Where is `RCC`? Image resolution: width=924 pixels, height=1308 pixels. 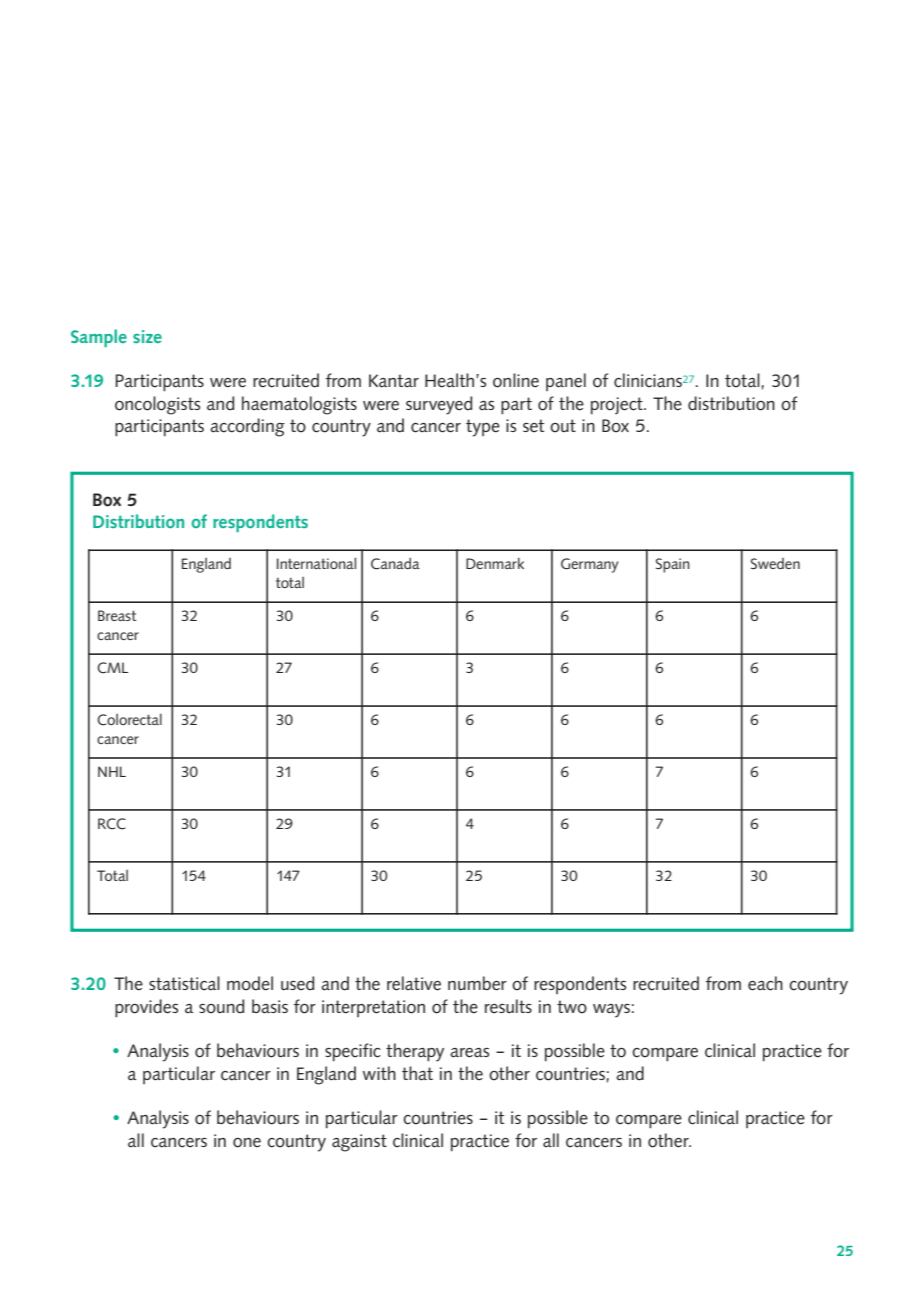
RCC is located at coordinates (112, 824).
